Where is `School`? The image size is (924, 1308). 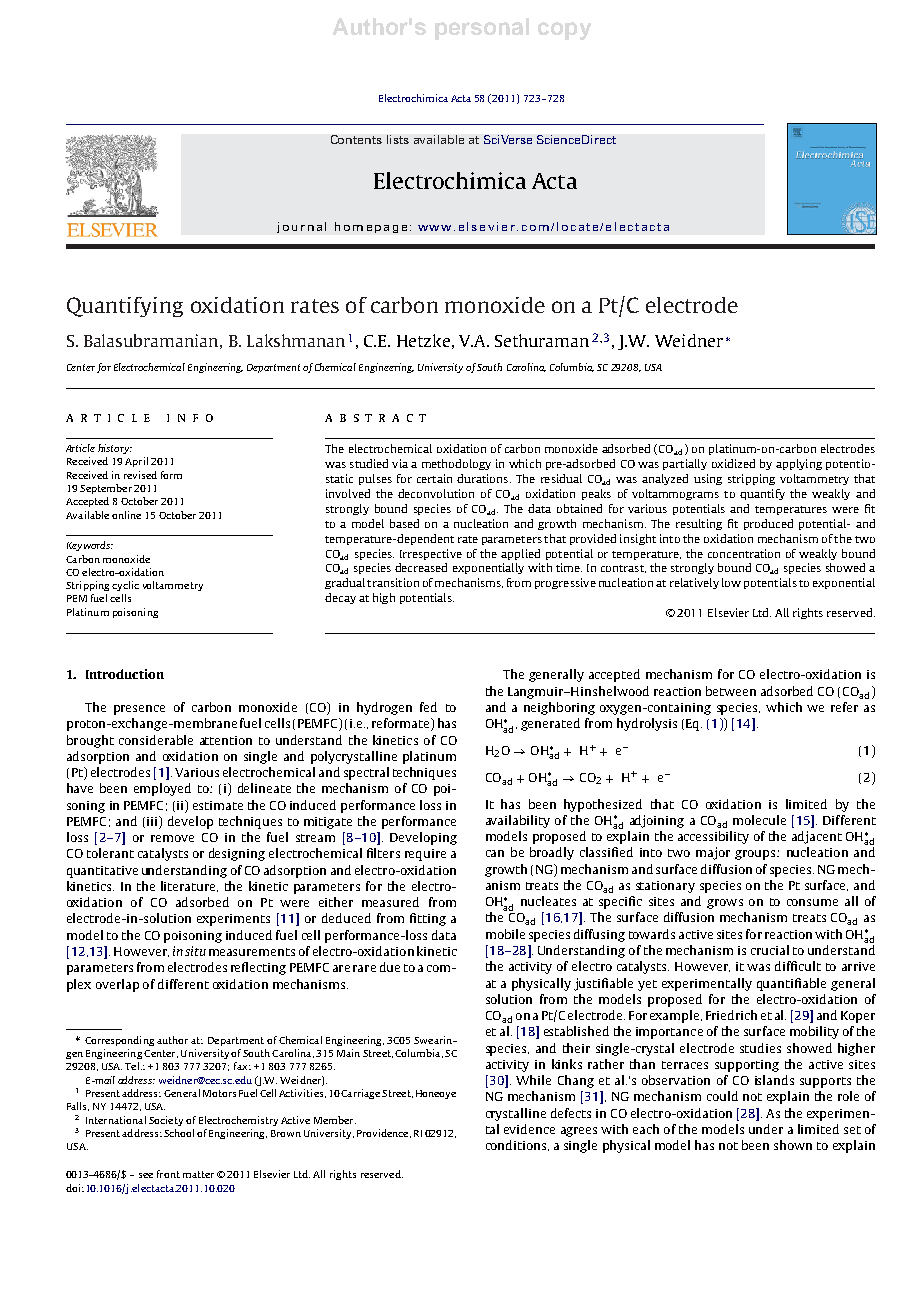 School is located at coordinates (179, 1133).
